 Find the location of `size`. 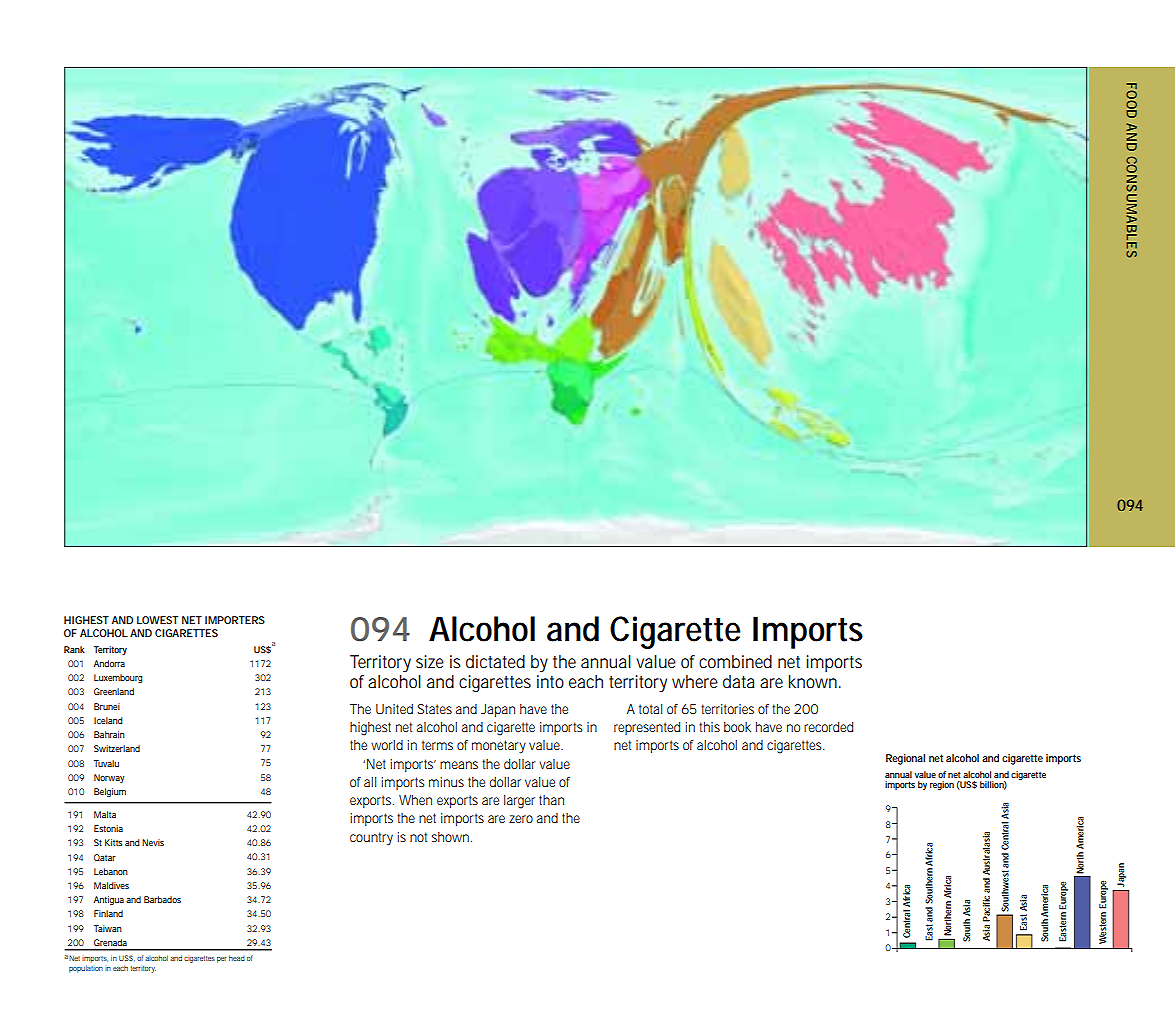

size is located at coordinates (430, 661).
